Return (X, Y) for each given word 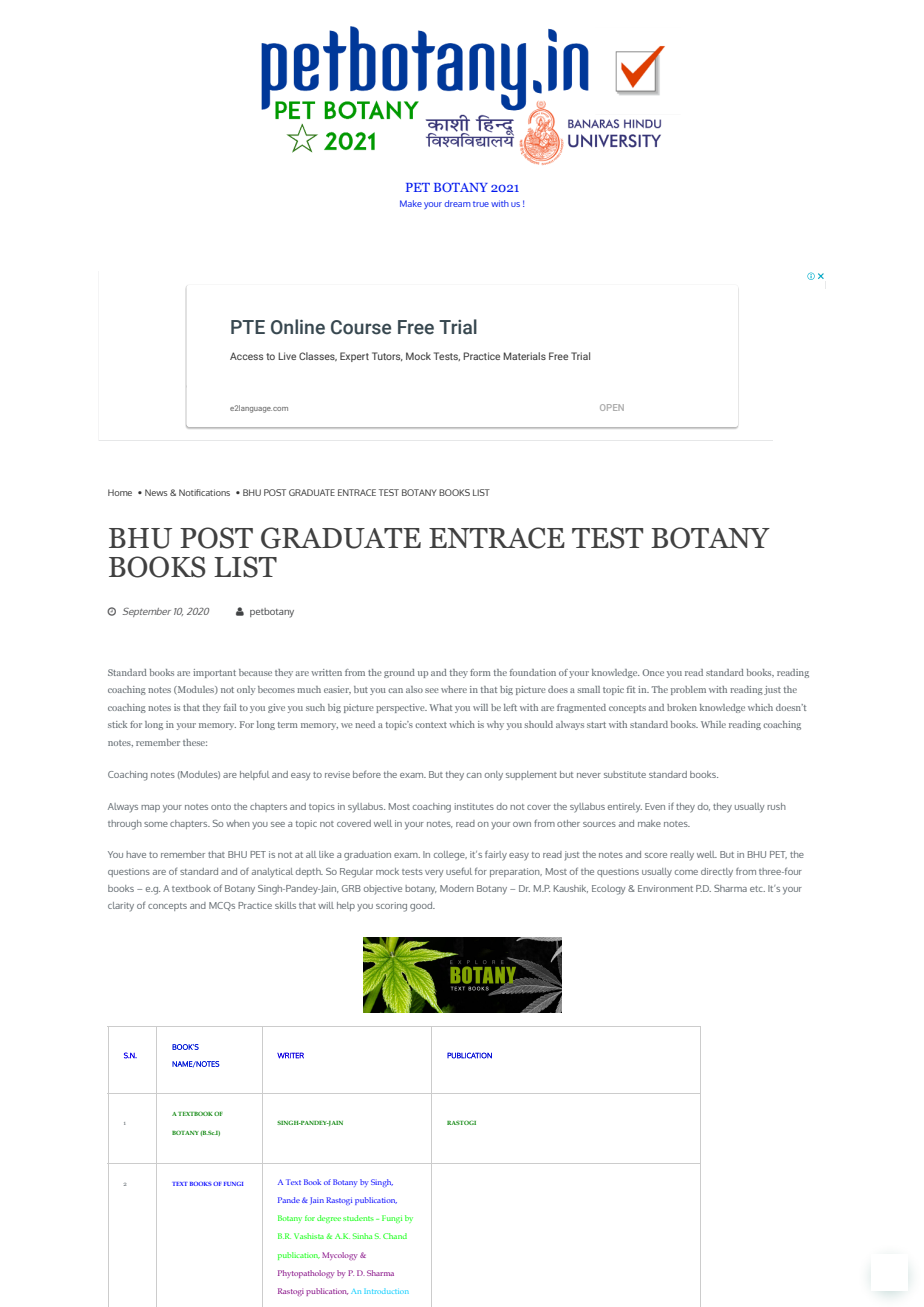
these (195, 742)
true (481, 204)
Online (298, 327)
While (713, 724)
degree (329, 1219)
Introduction (386, 1291)
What (440, 707)
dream (457, 203)
